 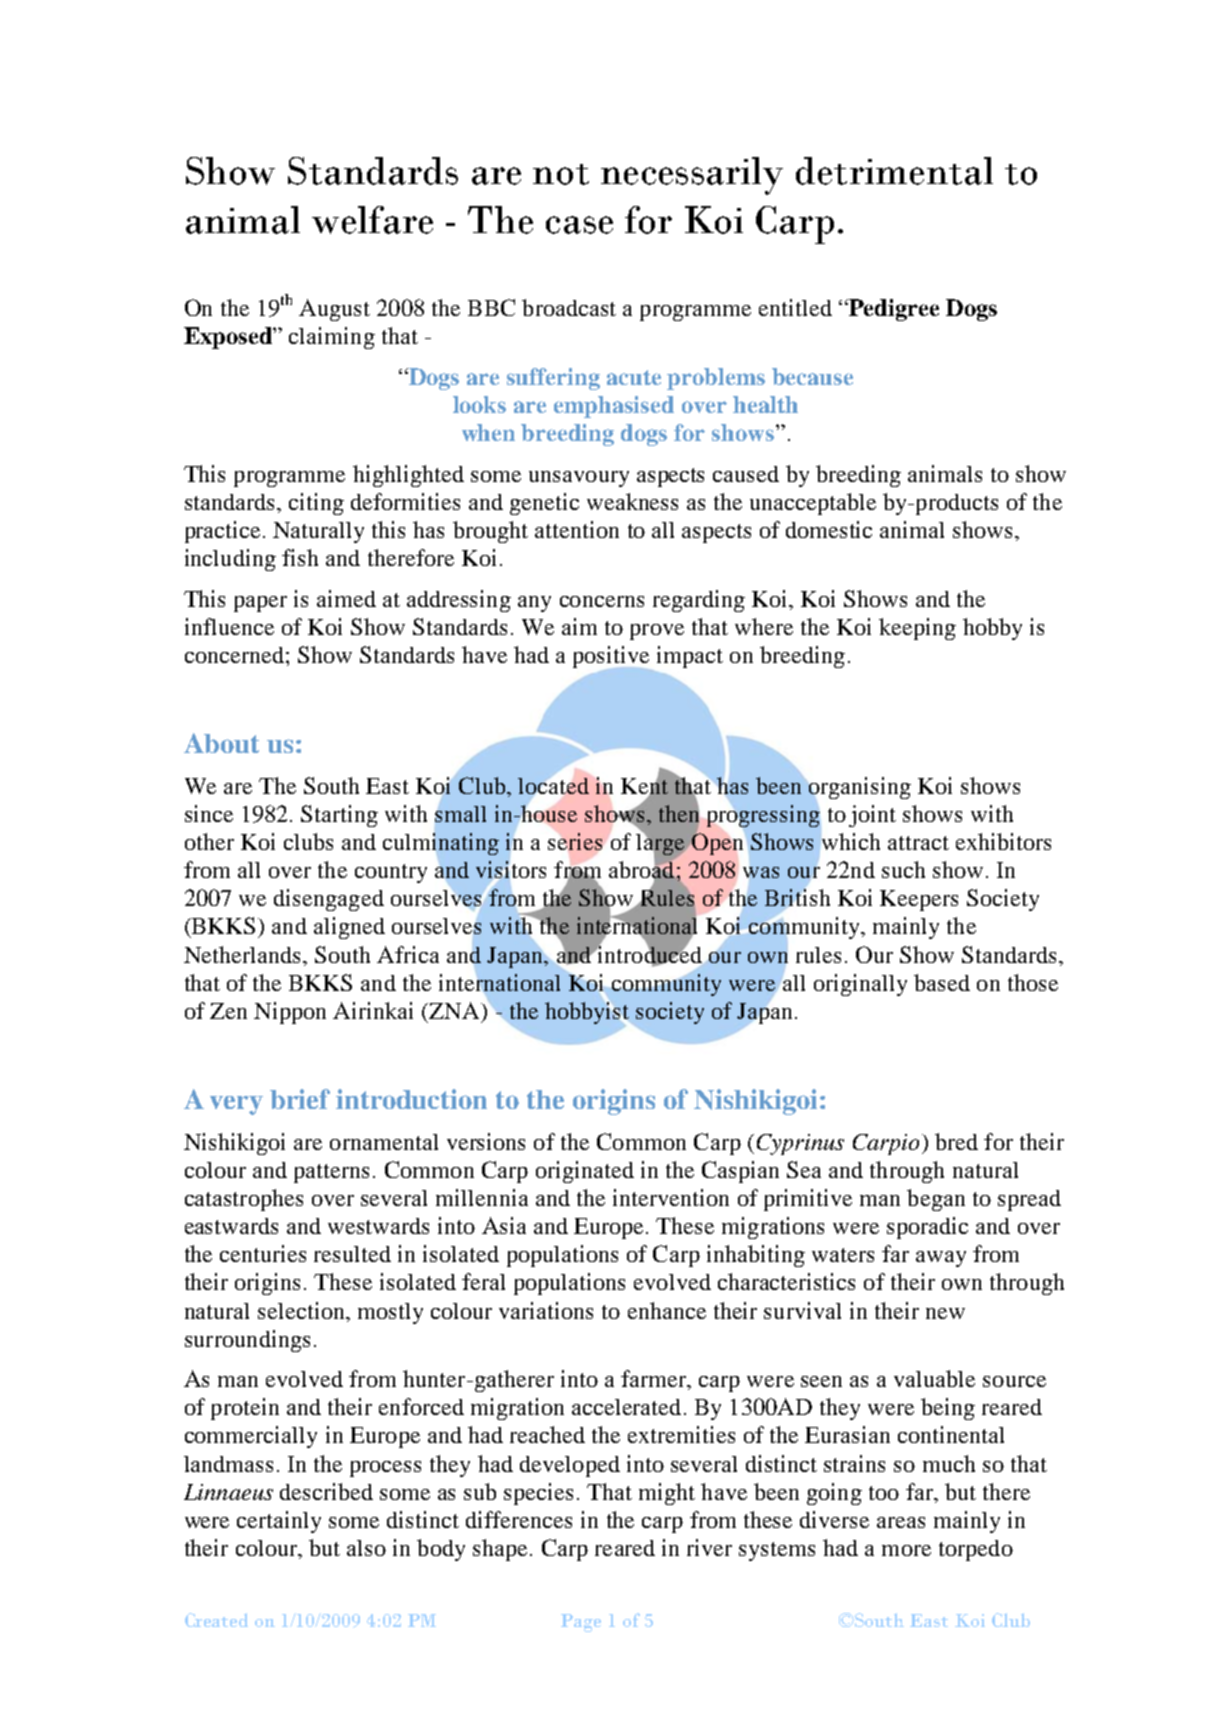 What do you see at coordinates (366, 1548) in the screenshot?
I see `also` at bounding box center [366, 1548].
